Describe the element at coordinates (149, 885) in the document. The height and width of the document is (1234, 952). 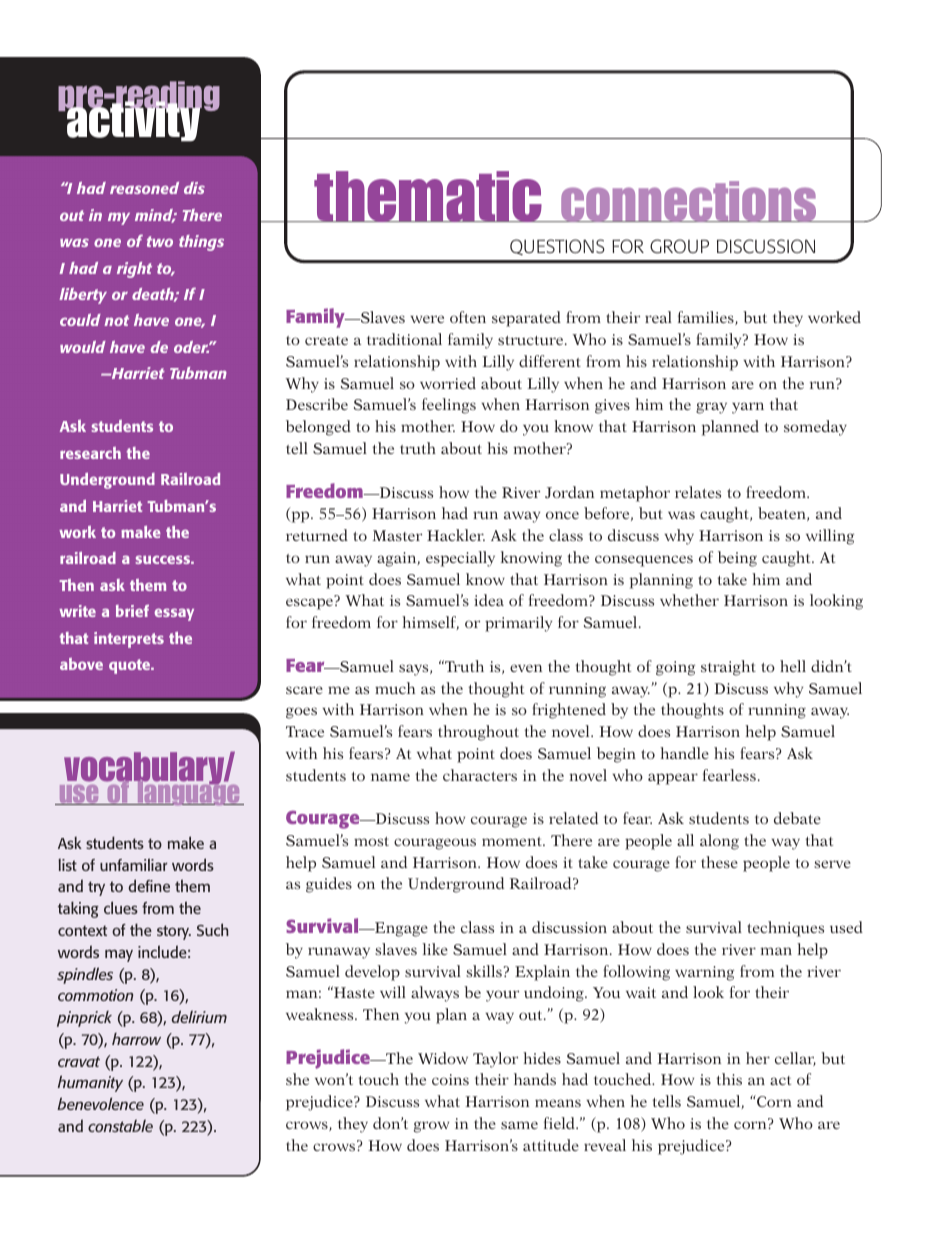
I see `define` at that location.
